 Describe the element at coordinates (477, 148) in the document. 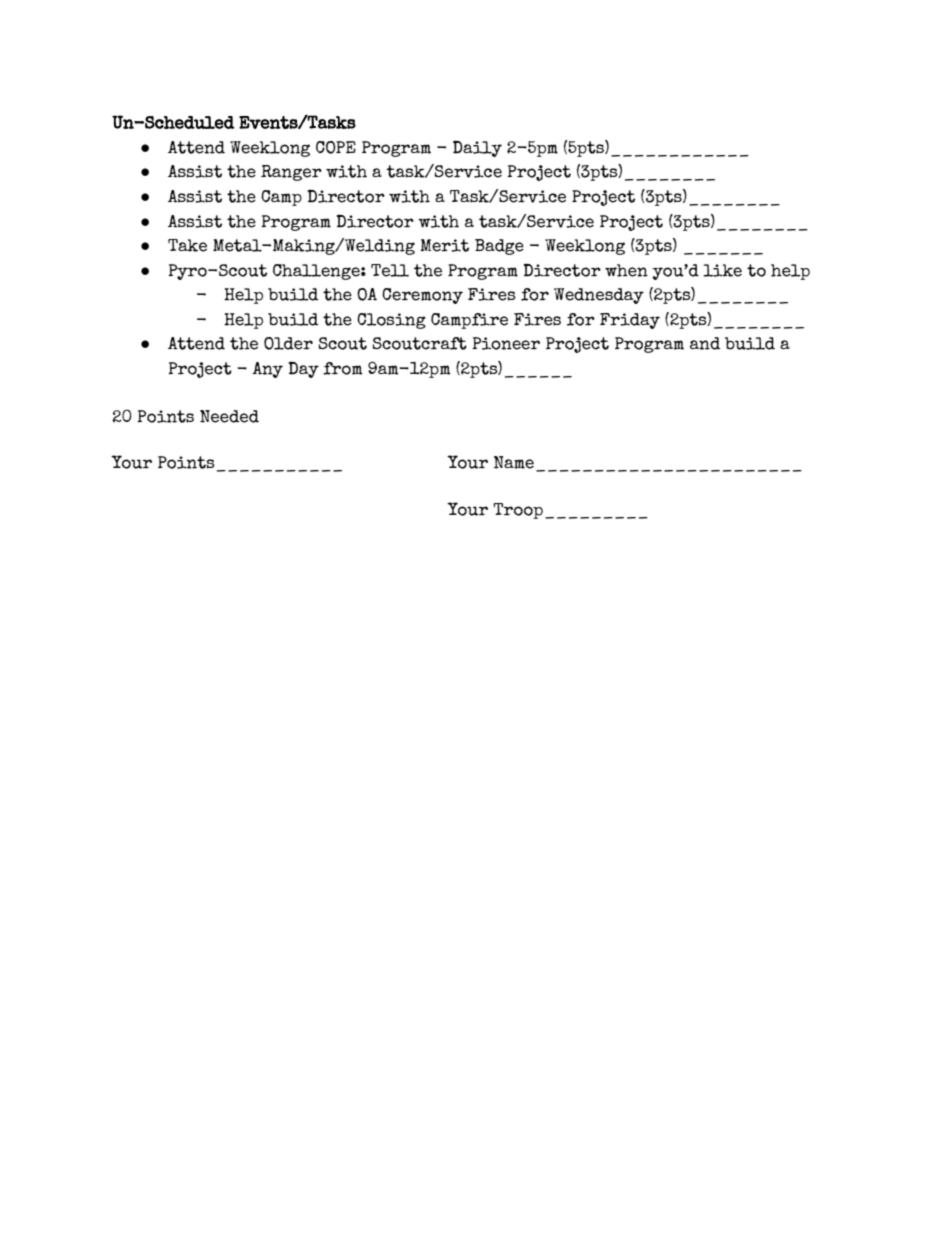

I see `Daily` at that location.
